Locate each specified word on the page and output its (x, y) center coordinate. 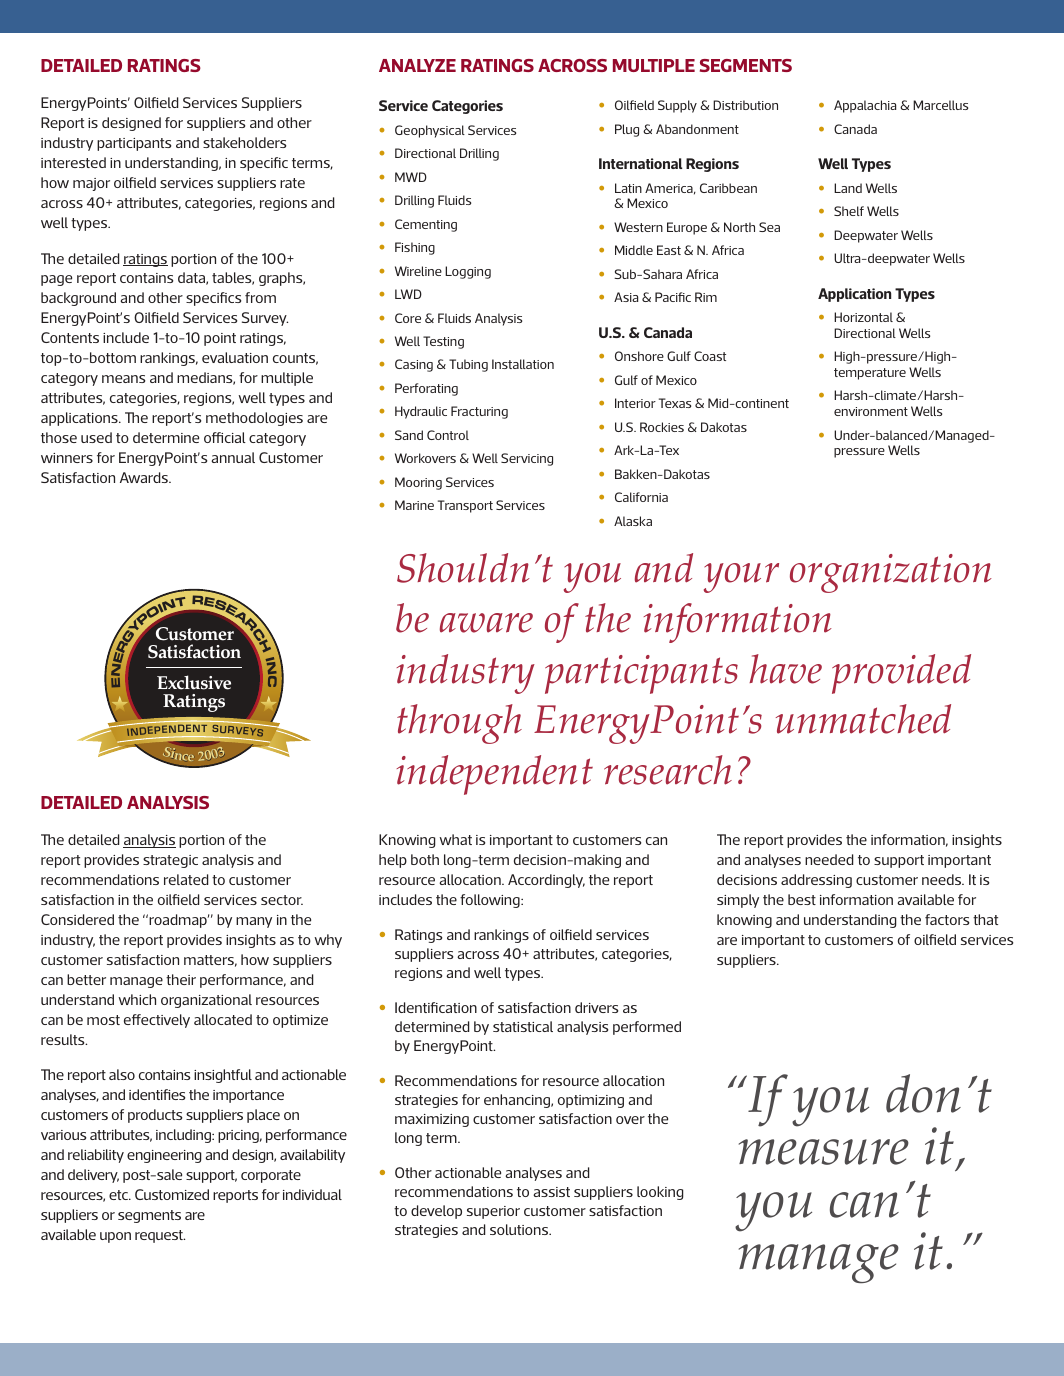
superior (493, 1212)
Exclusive (194, 682)
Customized (172, 1194)
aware (486, 623)
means (123, 379)
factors (947, 919)
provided (901, 674)
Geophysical (430, 131)
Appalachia (865, 106)
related (186, 879)
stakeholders (244, 142)
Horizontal (863, 317)
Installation (523, 364)
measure (824, 1152)
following (491, 901)
